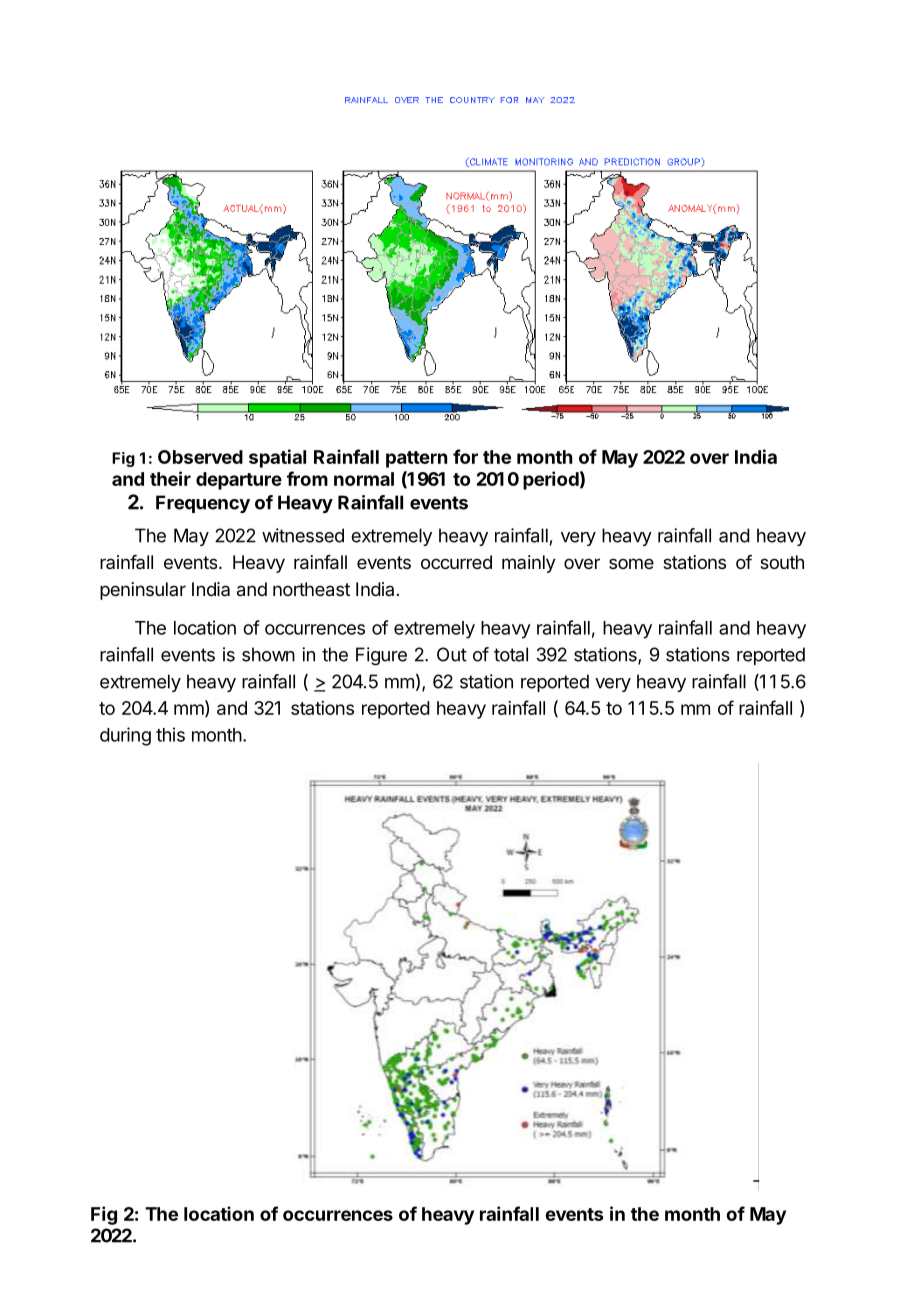 The height and width of the image is (1307, 924). What do you see at coordinates (416, 459) in the image?
I see `pattern` at bounding box center [416, 459].
